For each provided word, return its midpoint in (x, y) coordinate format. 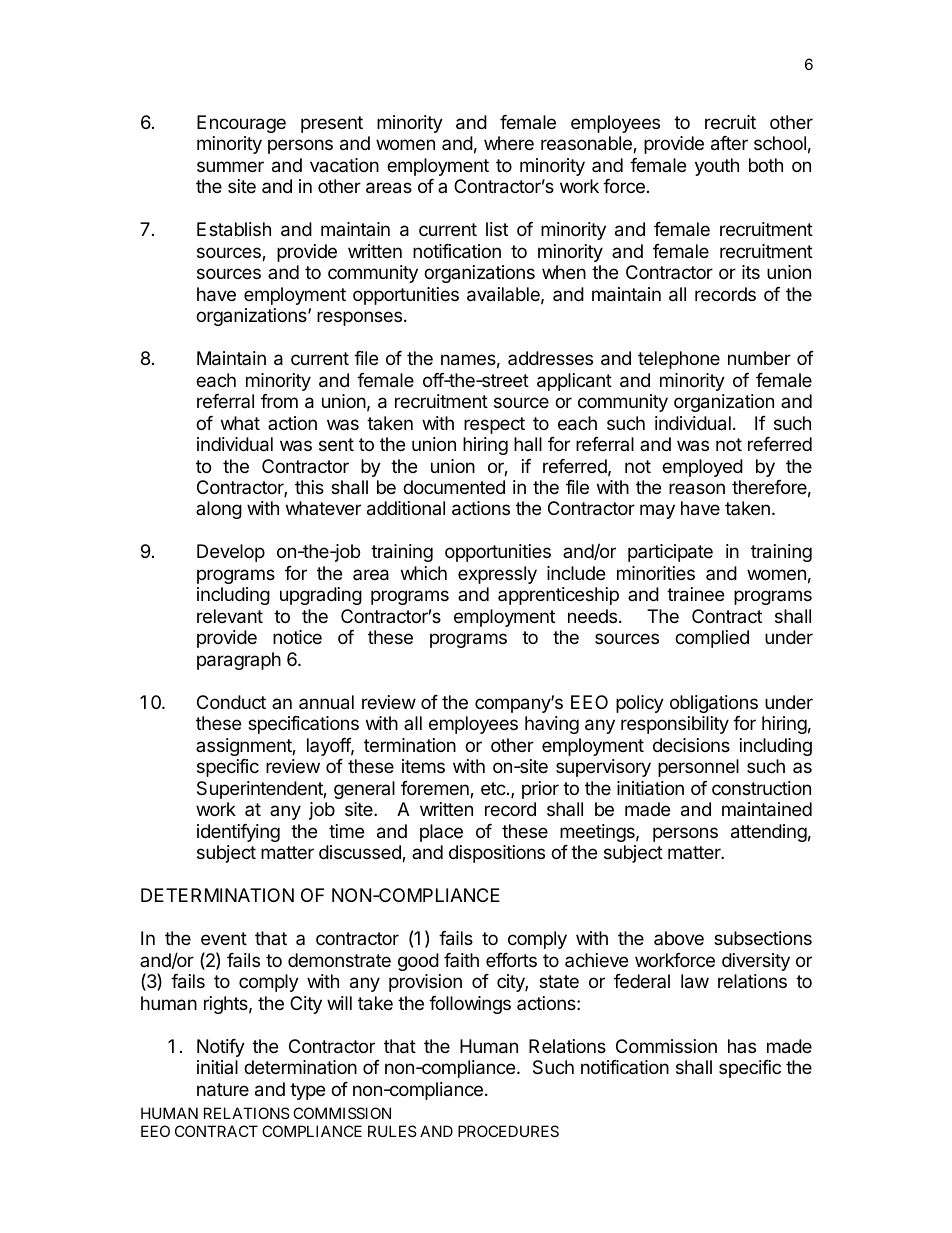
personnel (698, 768)
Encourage (241, 124)
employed (702, 468)
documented (454, 487)
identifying (238, 833)
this (309, 487)
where (509, 143)
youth (717, 167)
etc (494, 788)
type (307, 1091)
